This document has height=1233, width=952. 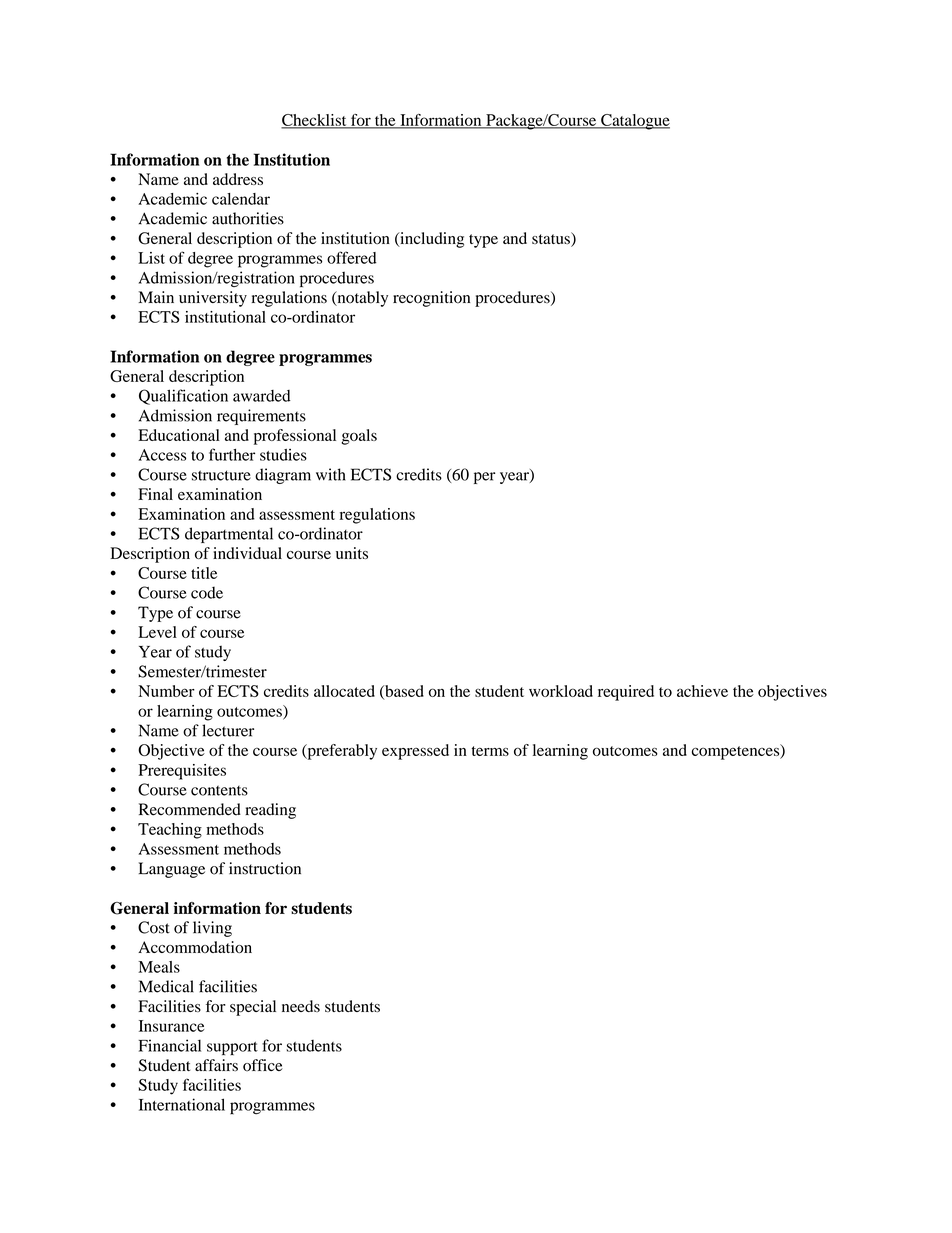 I want to click on offered, so click(x=352, y=257).
